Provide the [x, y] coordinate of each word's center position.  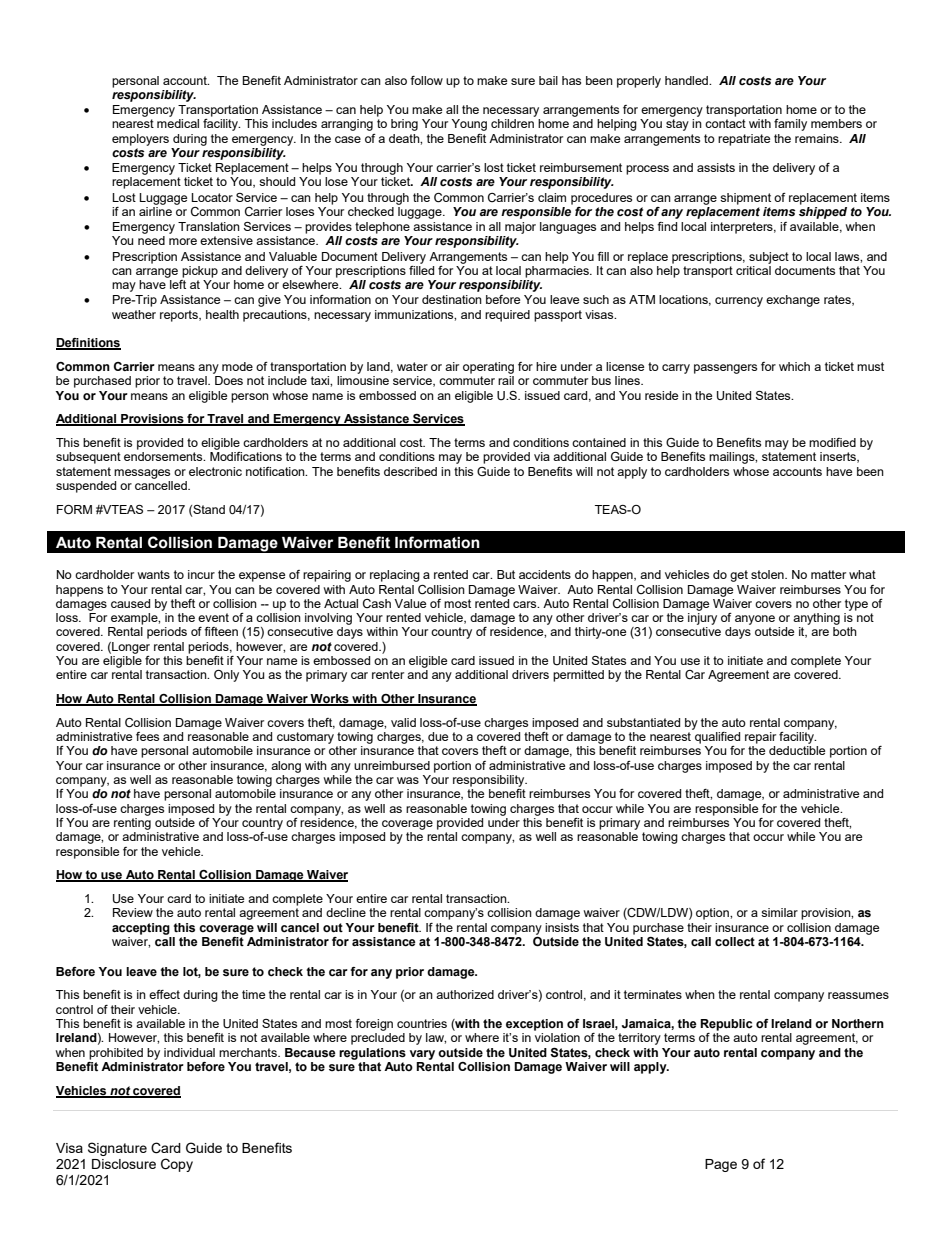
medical [178, 123]
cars [526, 604]
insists [562, 927]
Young [469, 125]
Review [133, 912]
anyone [755, 620]
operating [488, 368]
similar [779, 912]
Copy [177, 1165]
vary [422, 1055]
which [794, 366]
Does [229, 380]
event [213, 617]
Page [721, 1165]
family [790, 125]
